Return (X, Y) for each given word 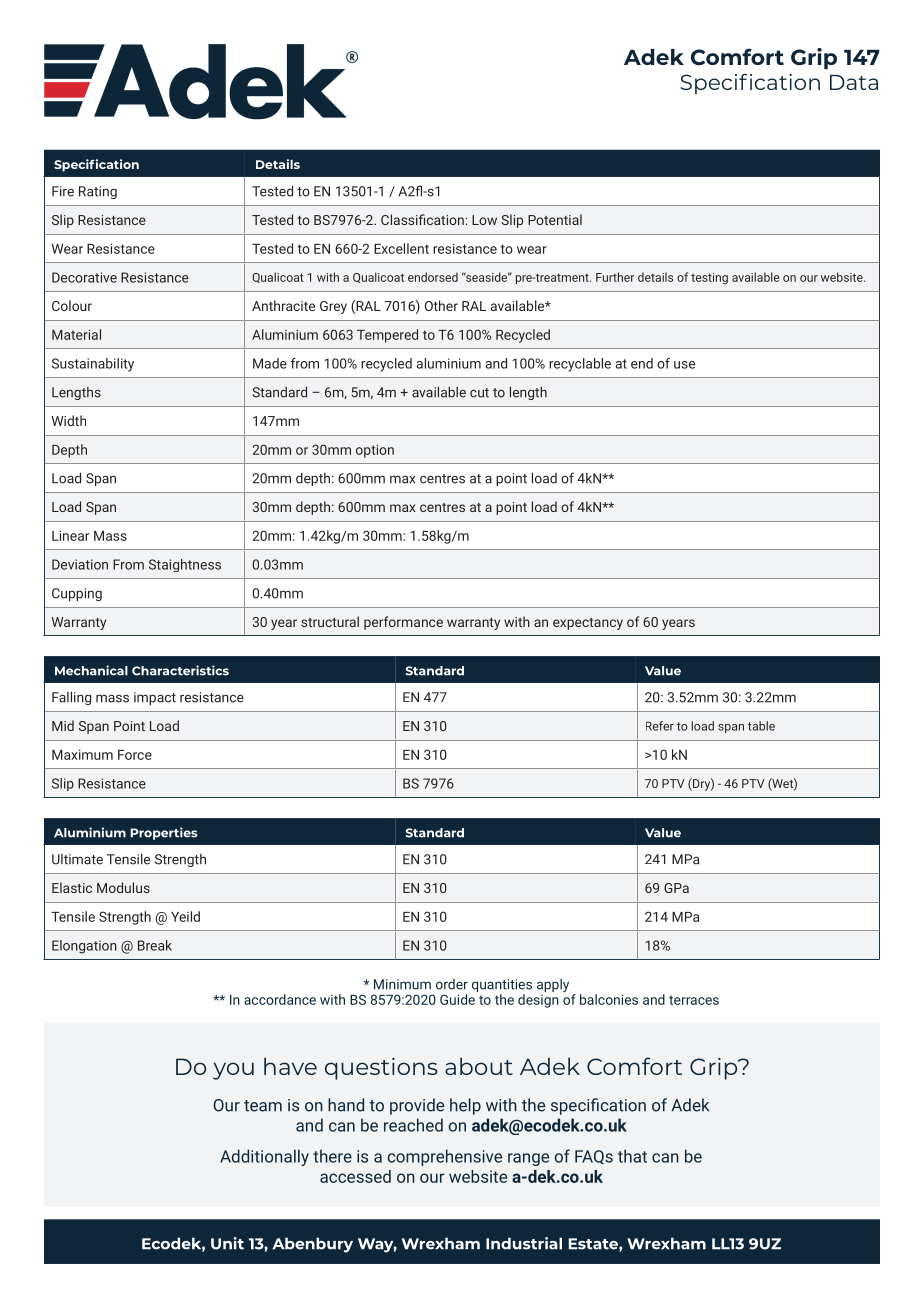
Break (155, 945)
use (684, 365)
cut (479, 393)
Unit (227, 1243)
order (452, 984)
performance (403, 623)
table (761, 726)
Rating (98, 192)
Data (854, 82)
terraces (694, 1000)
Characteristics (180, 670)
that (632, 1156)
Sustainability (93, 365)
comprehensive (445, 1157)
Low (484, 220)
